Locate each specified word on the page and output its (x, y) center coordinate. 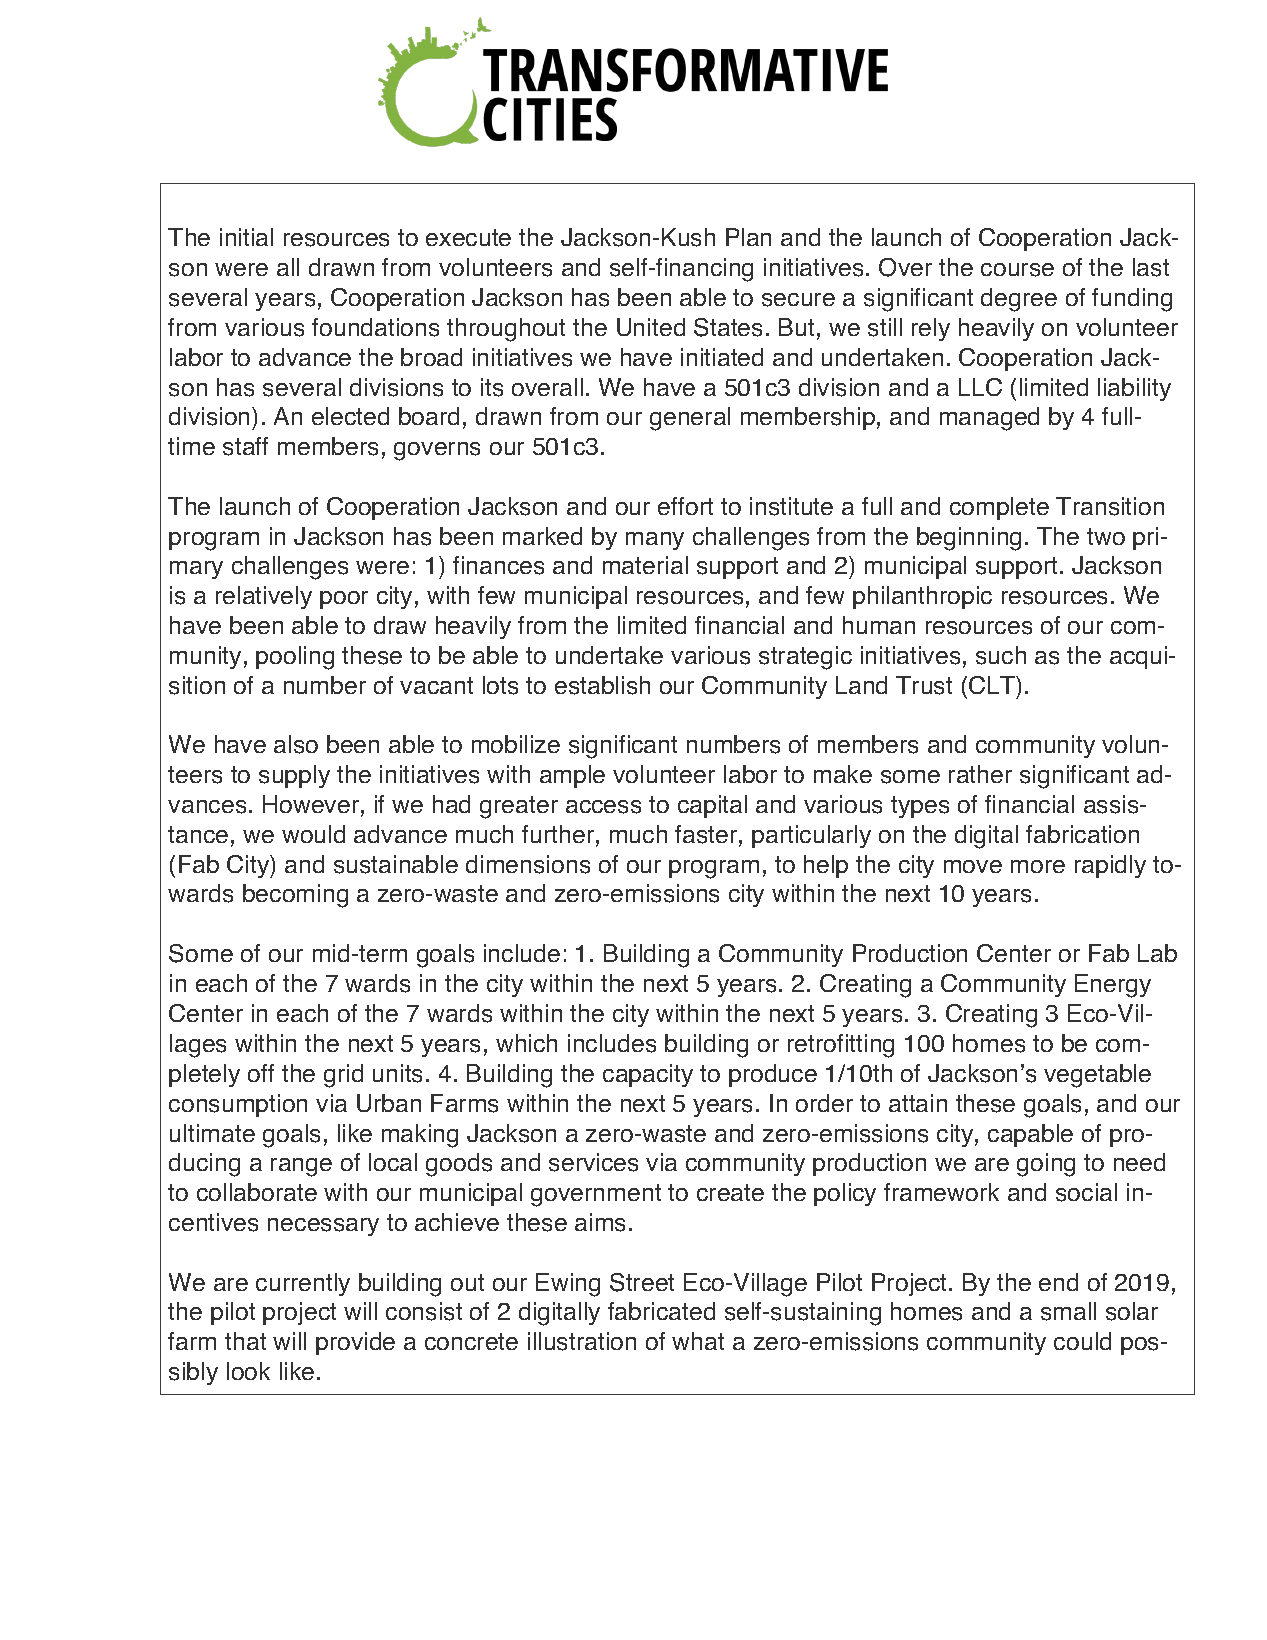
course (1017, 270)
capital (712, 806)
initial (246, 237)
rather (980, 774)
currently (303, 1284)
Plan (748, 237)
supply (294, 776)
